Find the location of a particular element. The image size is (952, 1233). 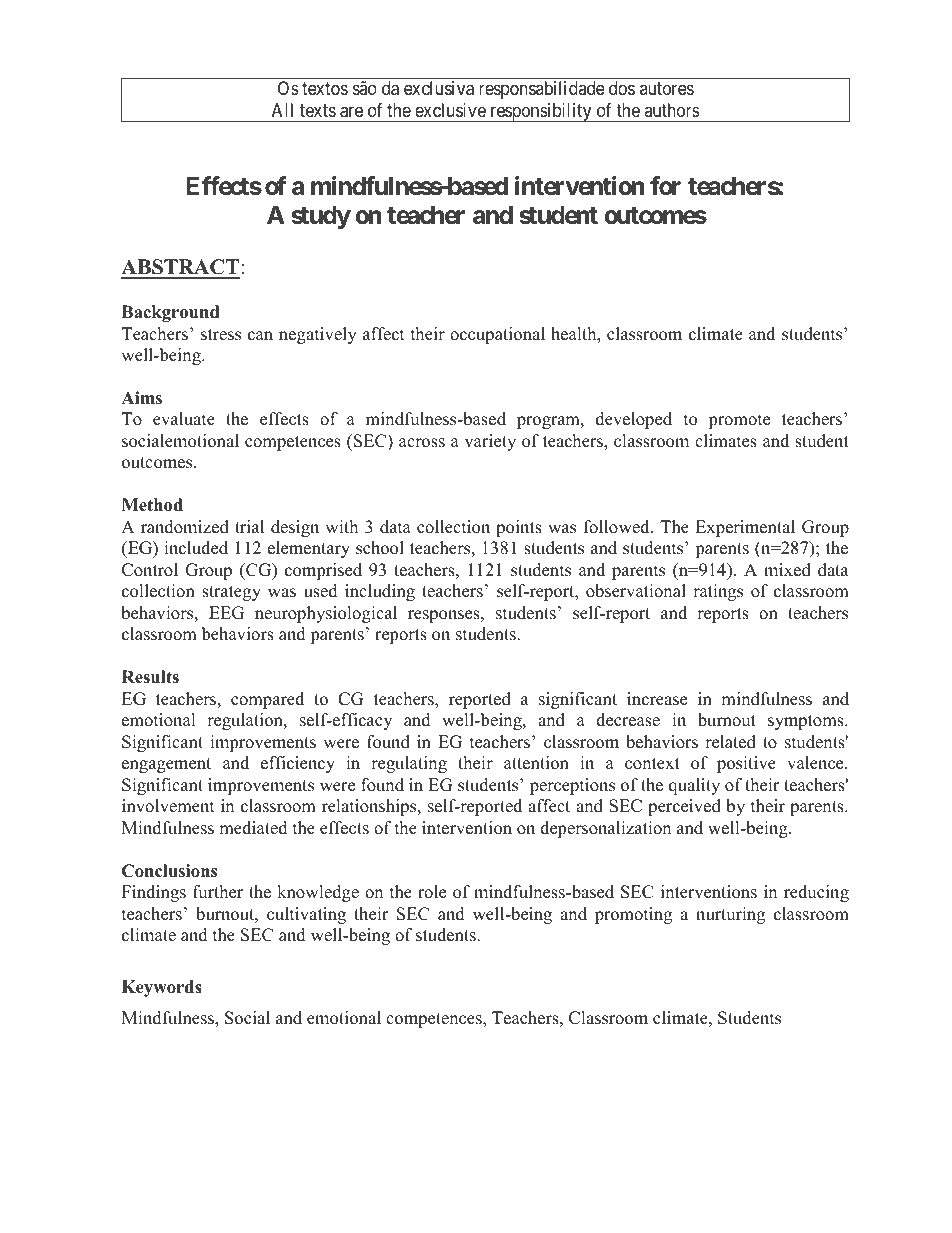

Experimental is located at coordinates (745, 528).
